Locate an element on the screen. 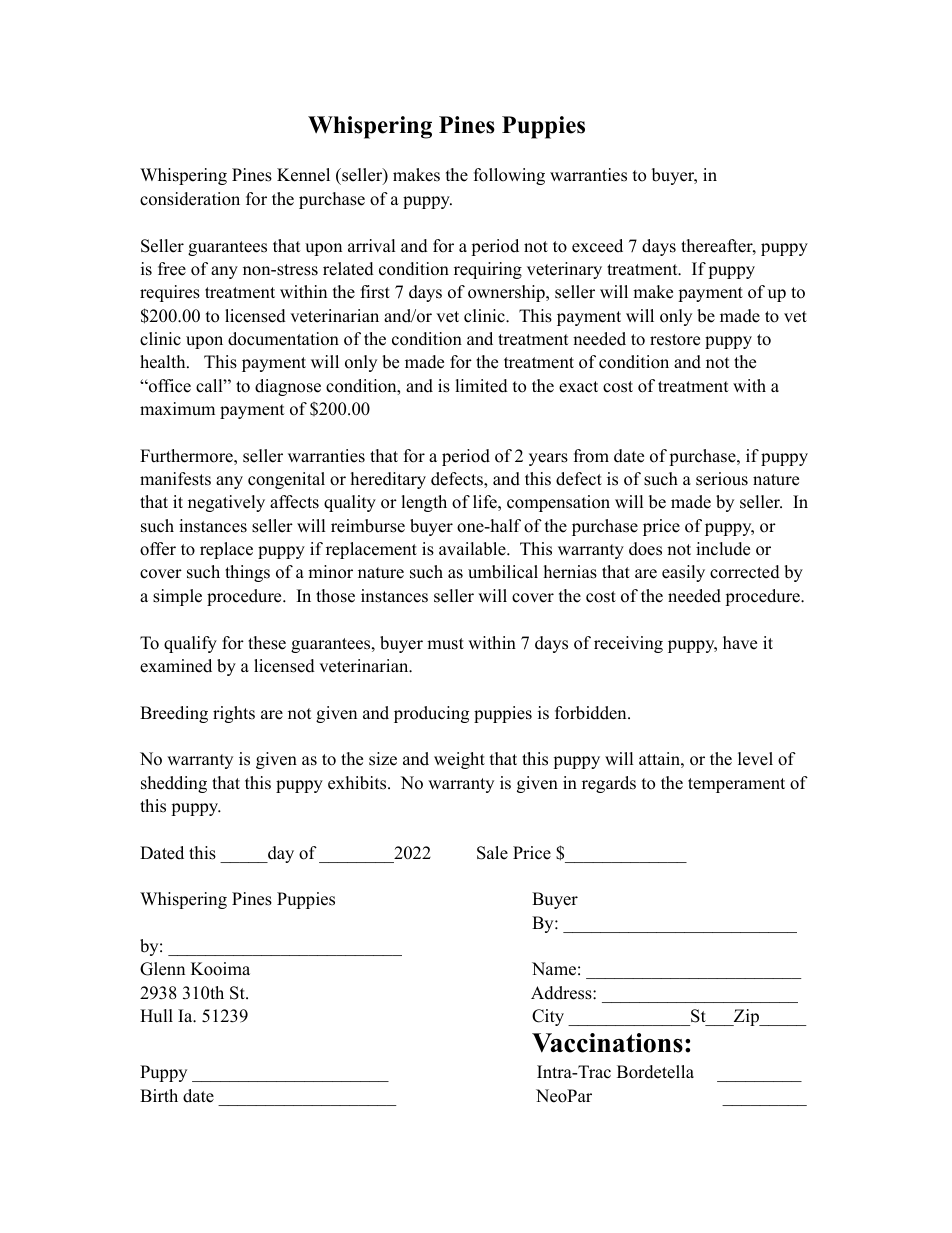 This screenshot has width=952, height=1233. available is located at coordinates (473, 549).
